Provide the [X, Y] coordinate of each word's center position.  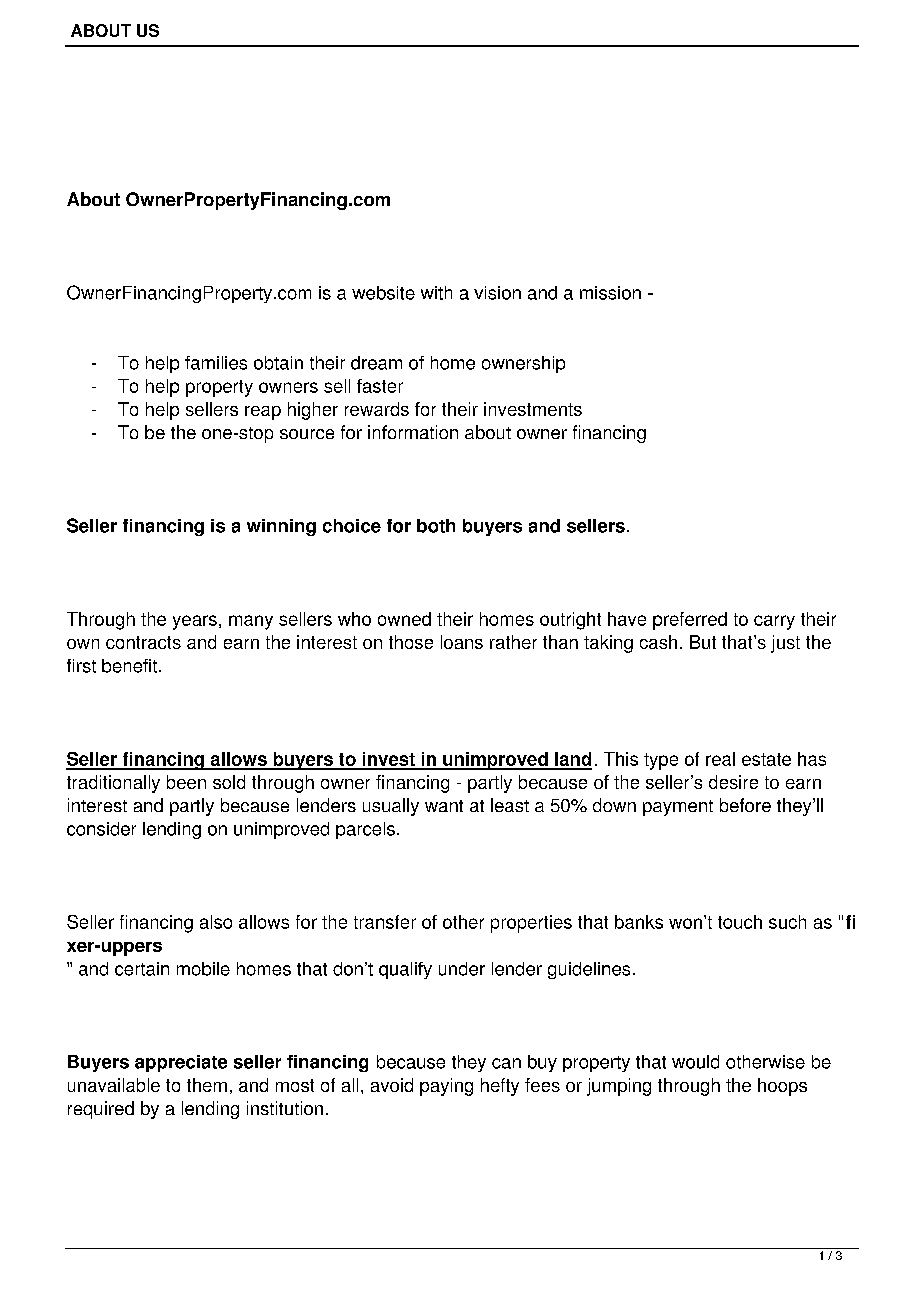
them [207, 1085]
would [695, 1062]
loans [462, 642]
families [216, 363]
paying [446, 1087]
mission [610, 293]
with [436, 293]
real [720, 759]
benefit [131, 666]
